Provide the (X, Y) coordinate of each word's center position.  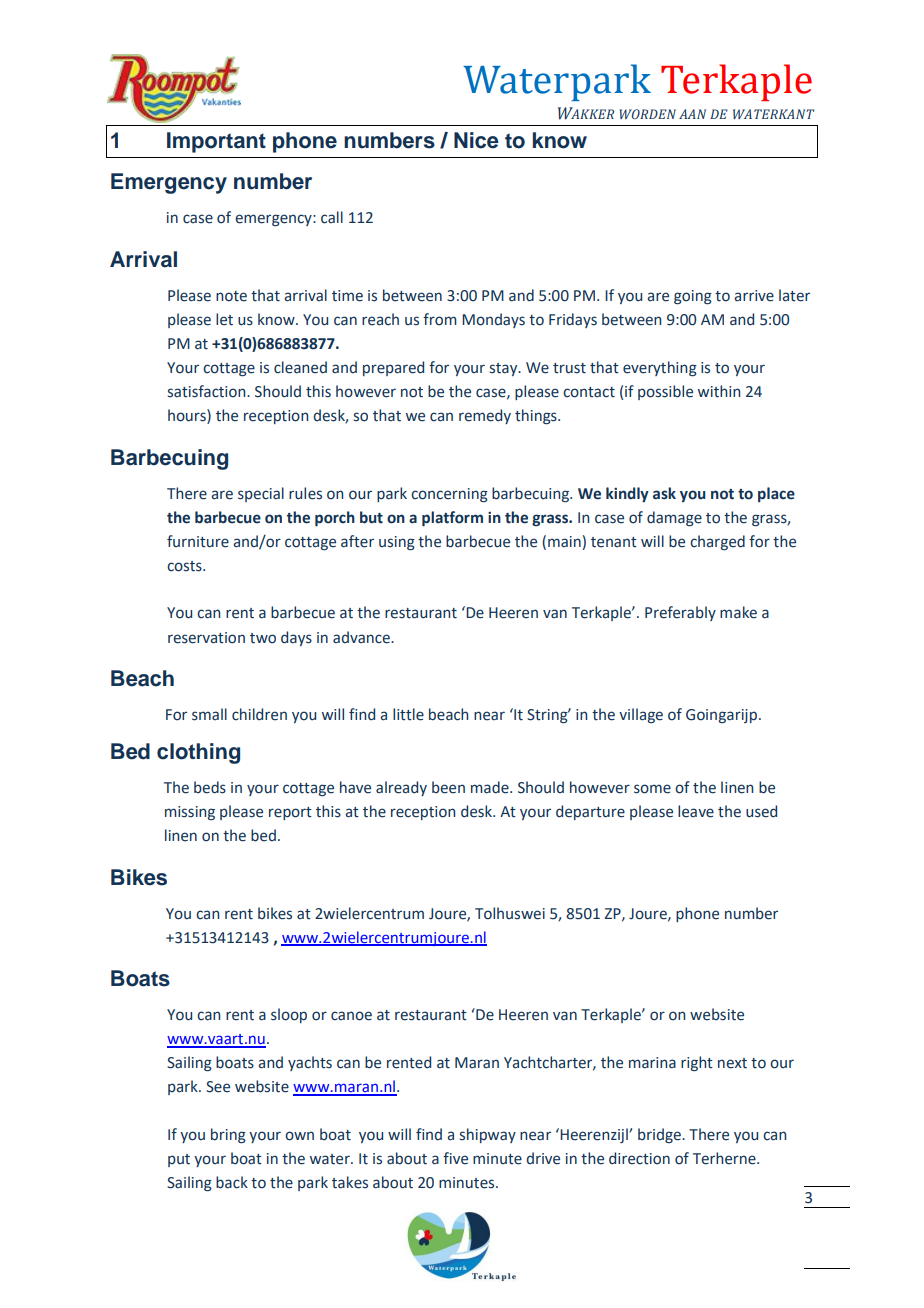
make (738, 612)
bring (228, 1135)
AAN (692, 114)
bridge (660, 1135)
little (408, 714)
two (263, 638)
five (455, 1158)
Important (216, 142)
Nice (476, 140)
